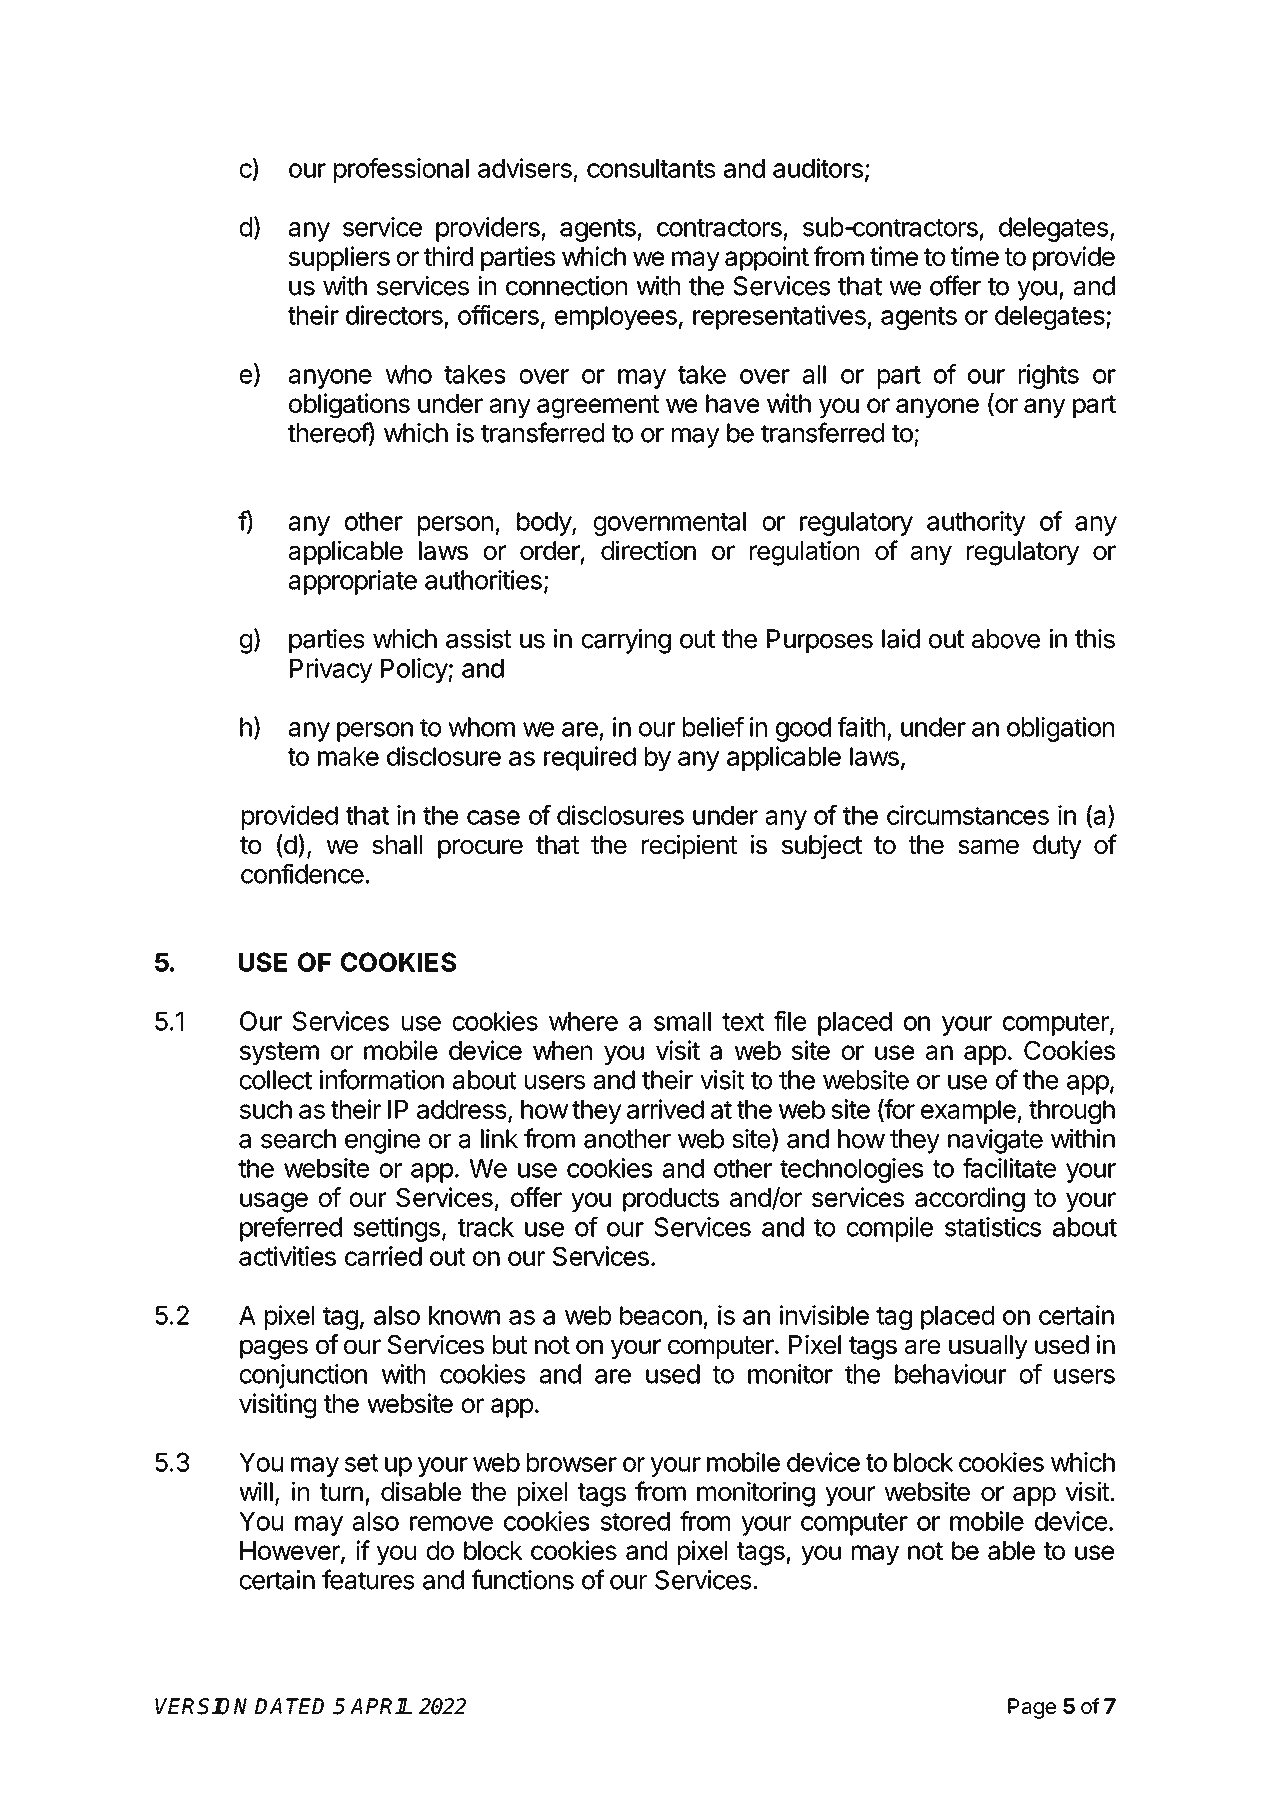  I want to click on above, so click(1006, 639).
